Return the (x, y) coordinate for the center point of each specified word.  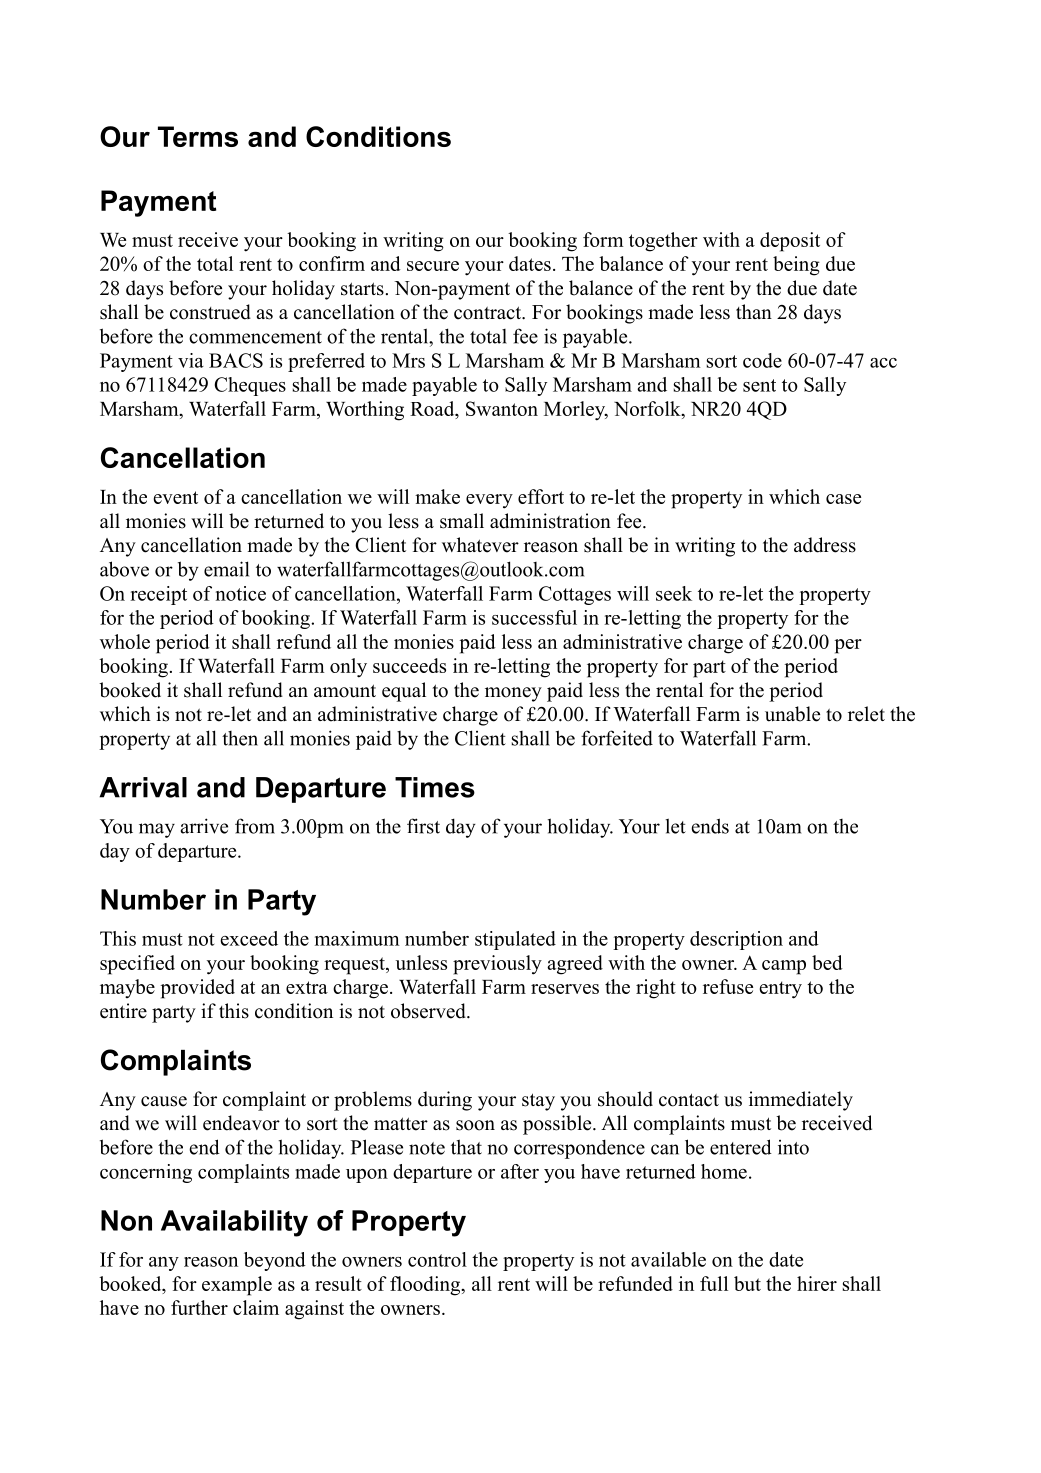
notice (241, 593)
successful (534, 617)
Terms (198, 136)
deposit (790, 242)
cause (164, 1101)
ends (710, 826)
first (423, 826)
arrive (204, 826)
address (825, 545)
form (603, 239)
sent (759, 385)
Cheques (250, 386)
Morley (576, 411)
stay (538, 1102)
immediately (801, 1101)
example (237, 1286)
